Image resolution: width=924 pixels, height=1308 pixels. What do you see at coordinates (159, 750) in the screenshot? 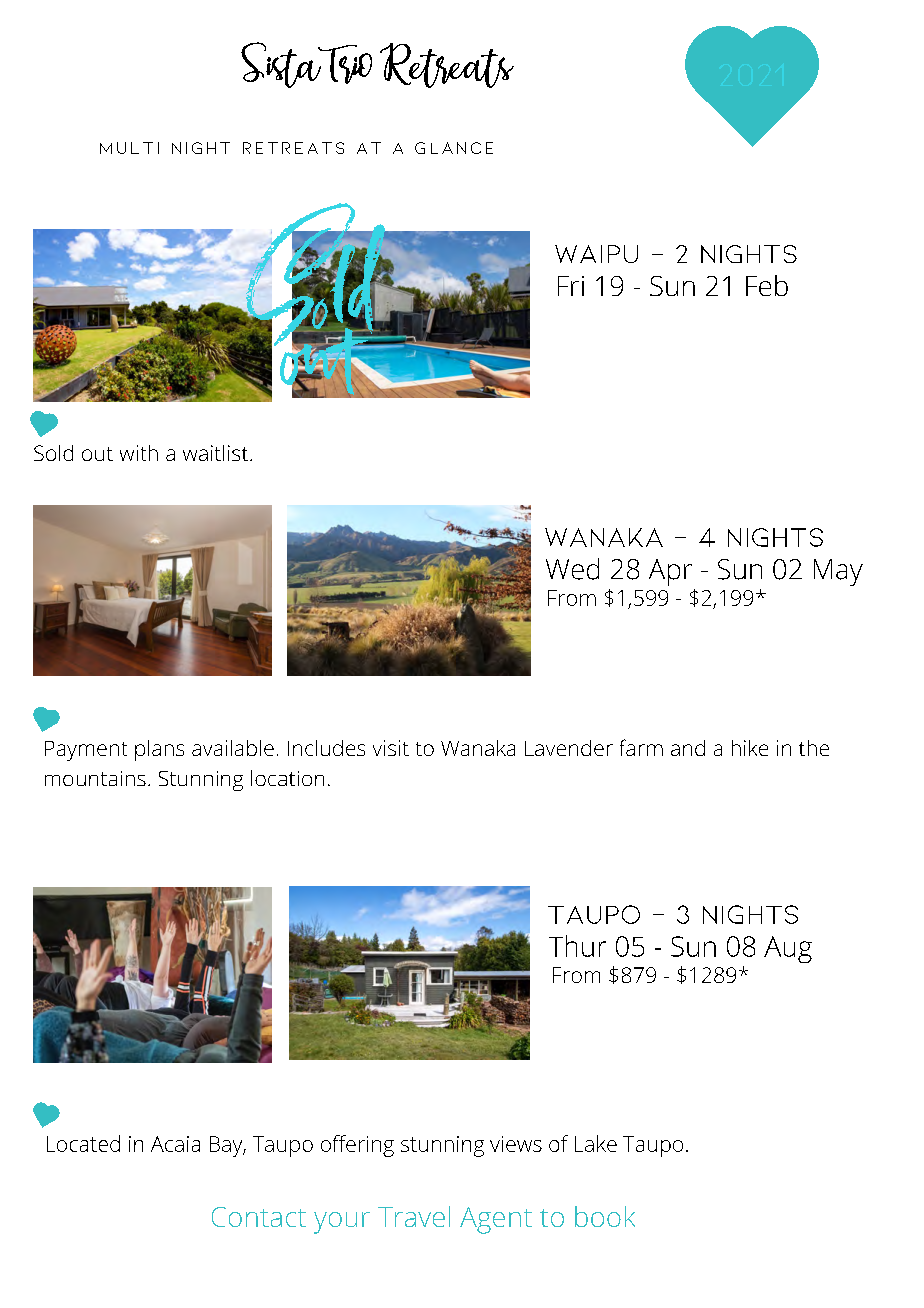
I see `plans` at bounding box center [159, 750].
